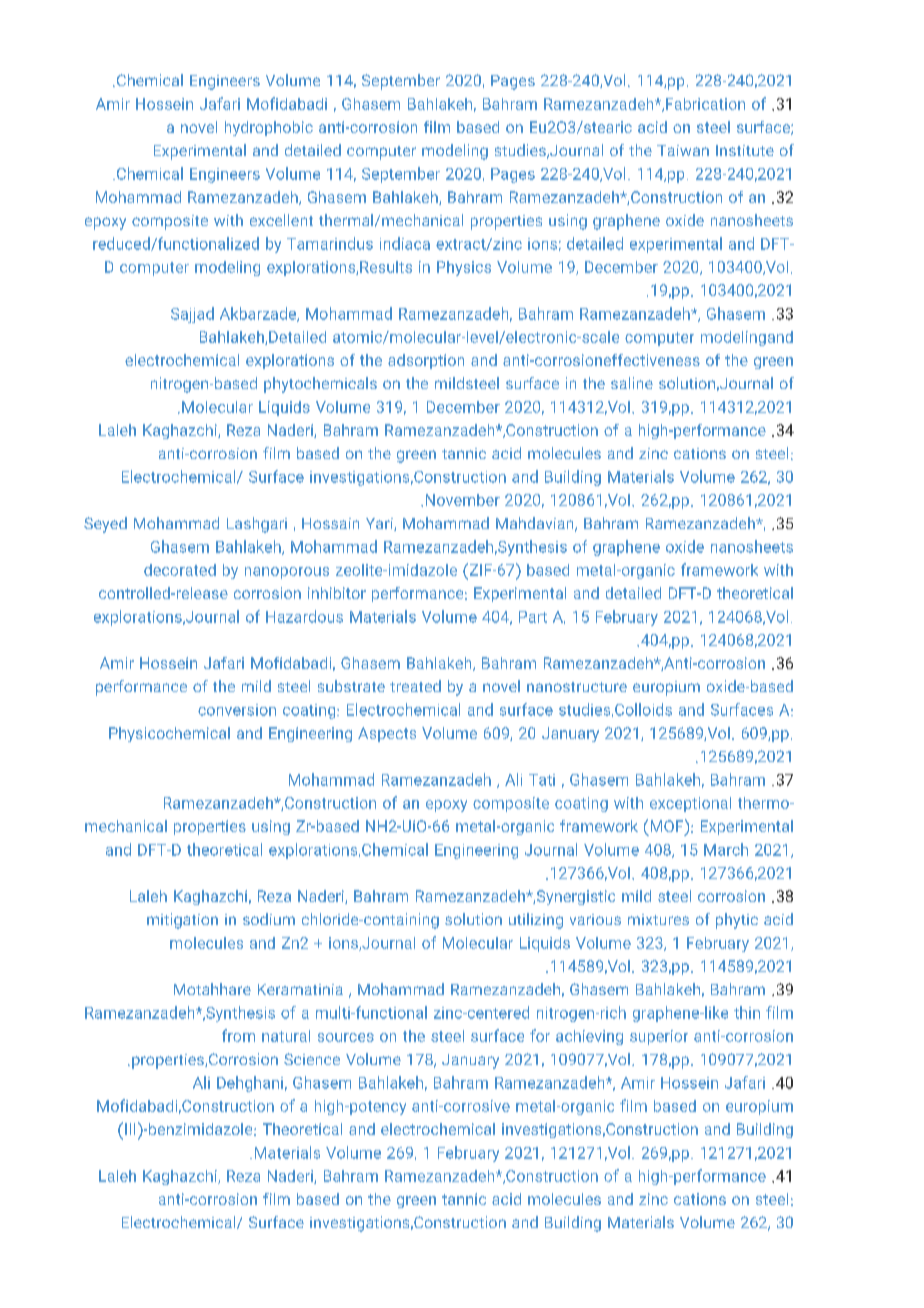 This screenshot has width=924, height=1308. I want to click on hydrophobic, so click(269, 128).
